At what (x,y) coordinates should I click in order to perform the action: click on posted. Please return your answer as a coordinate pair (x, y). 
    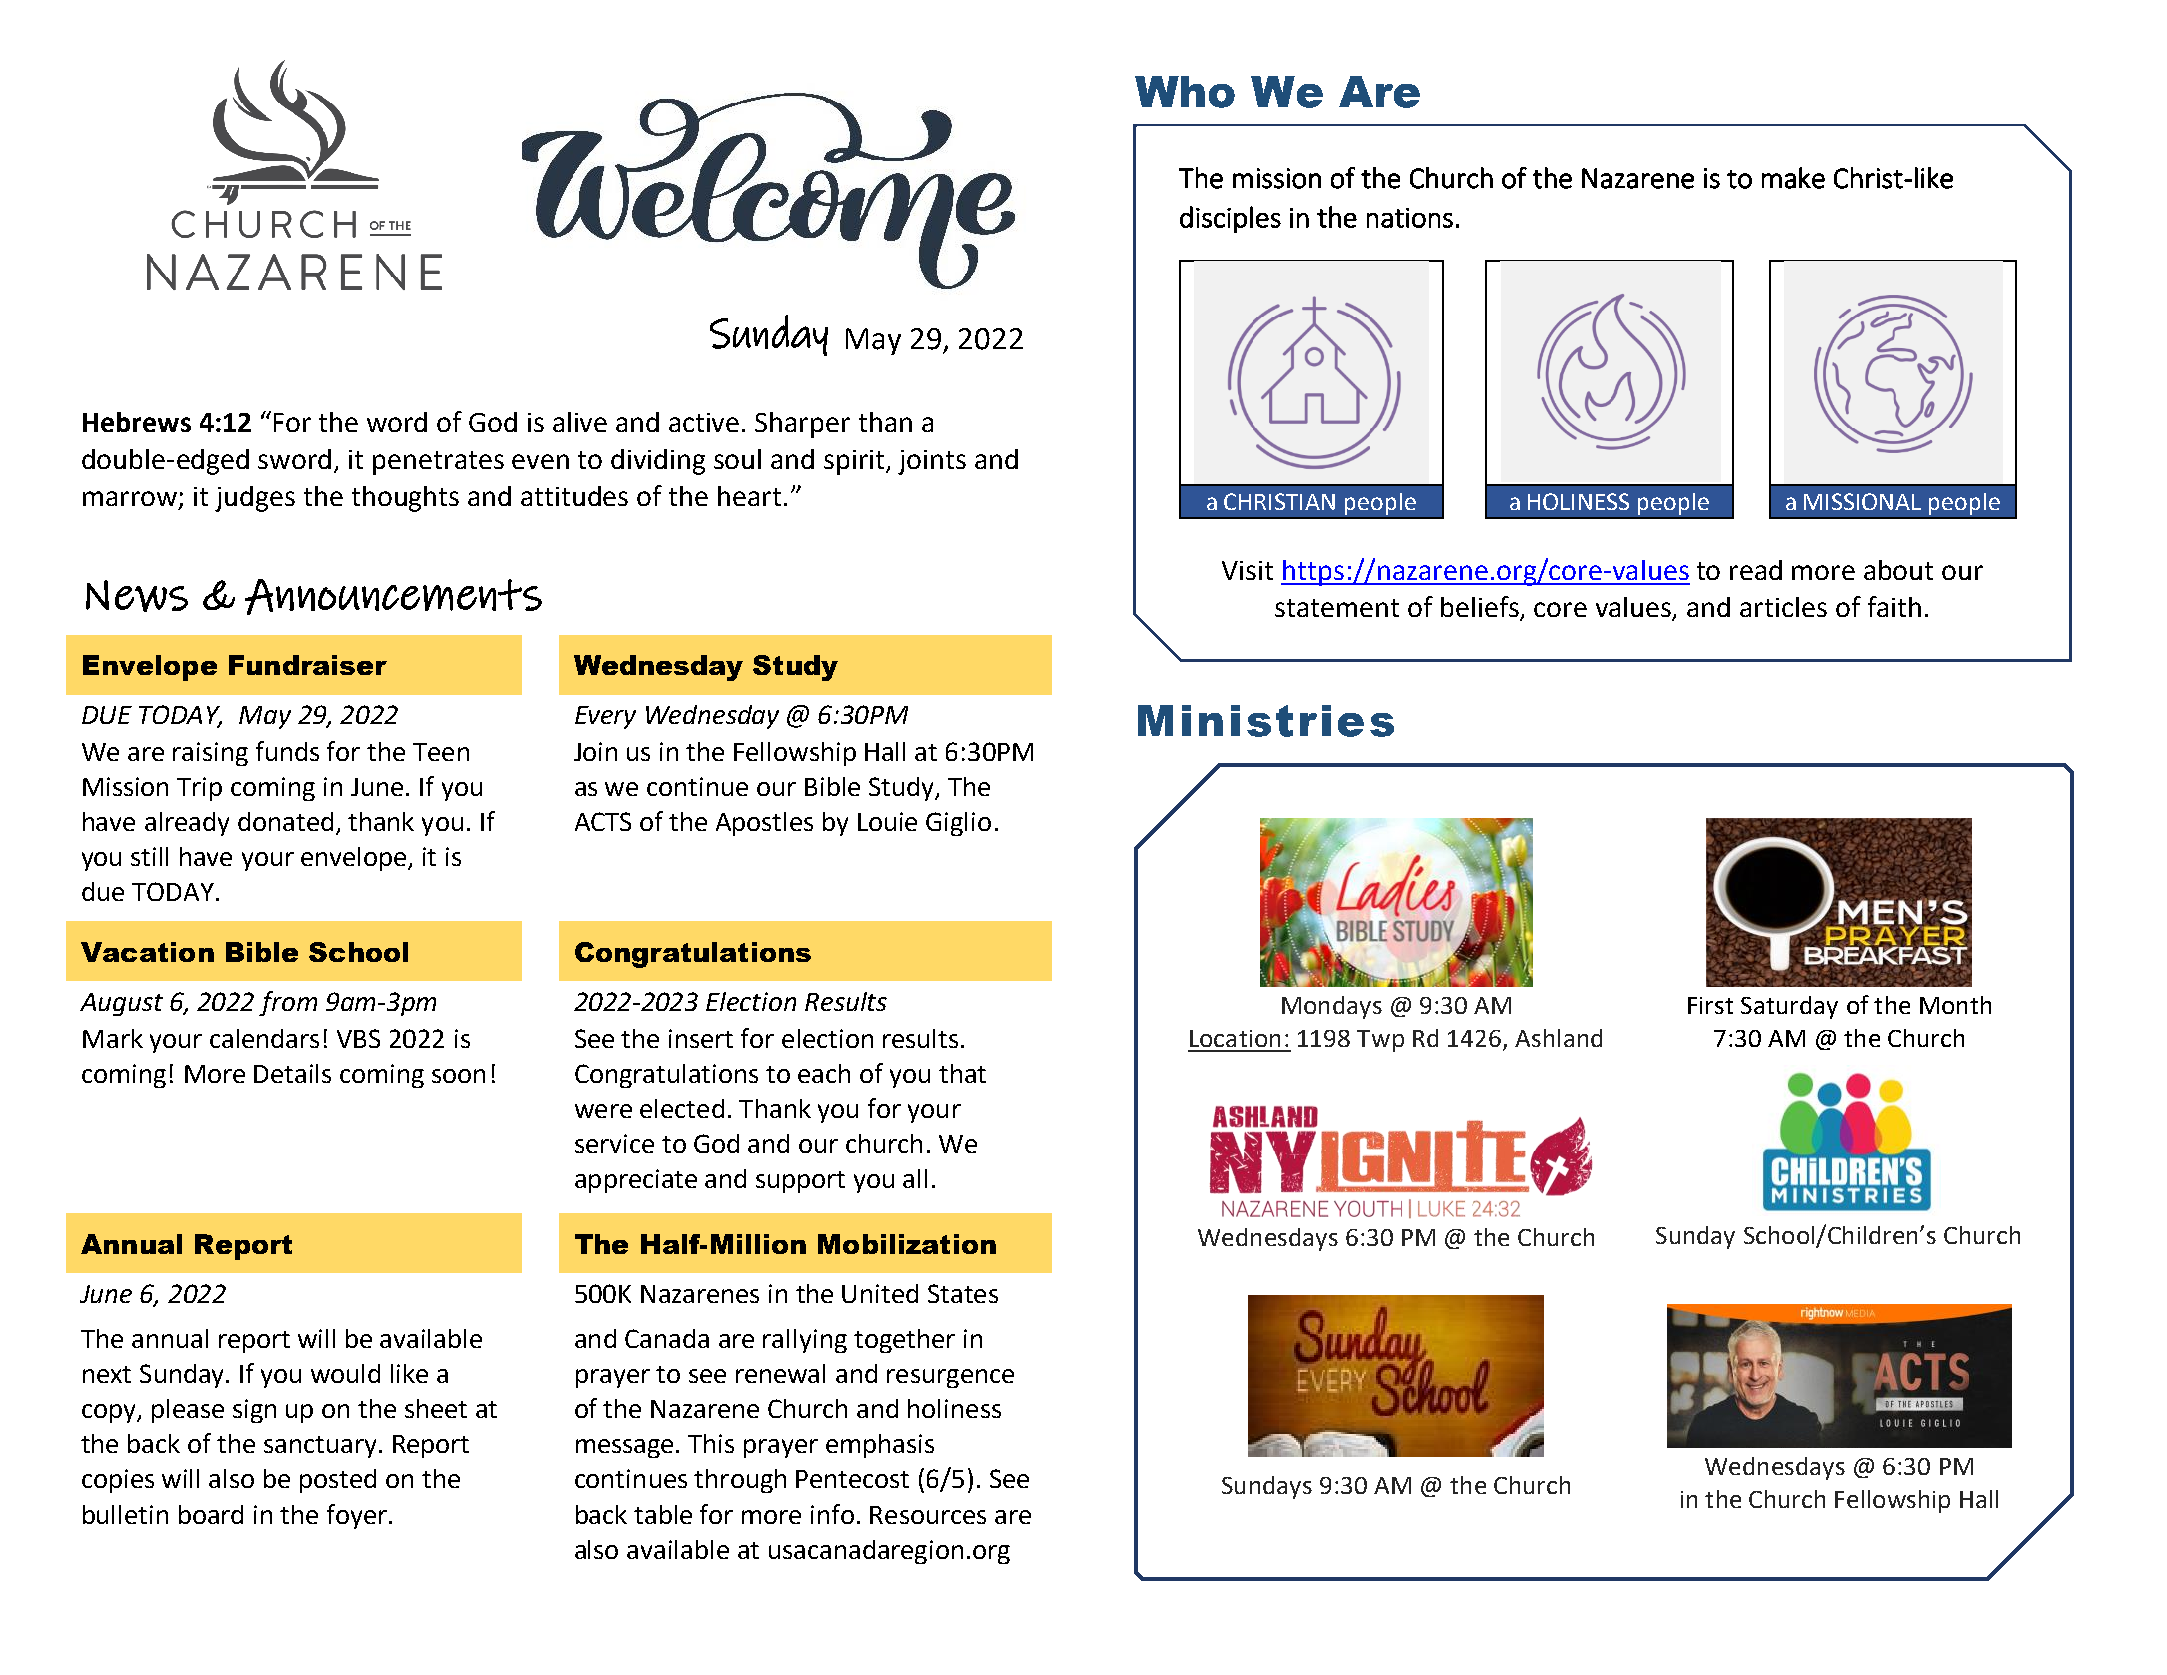
    Looking at the image, I should click on (338, 1481).
